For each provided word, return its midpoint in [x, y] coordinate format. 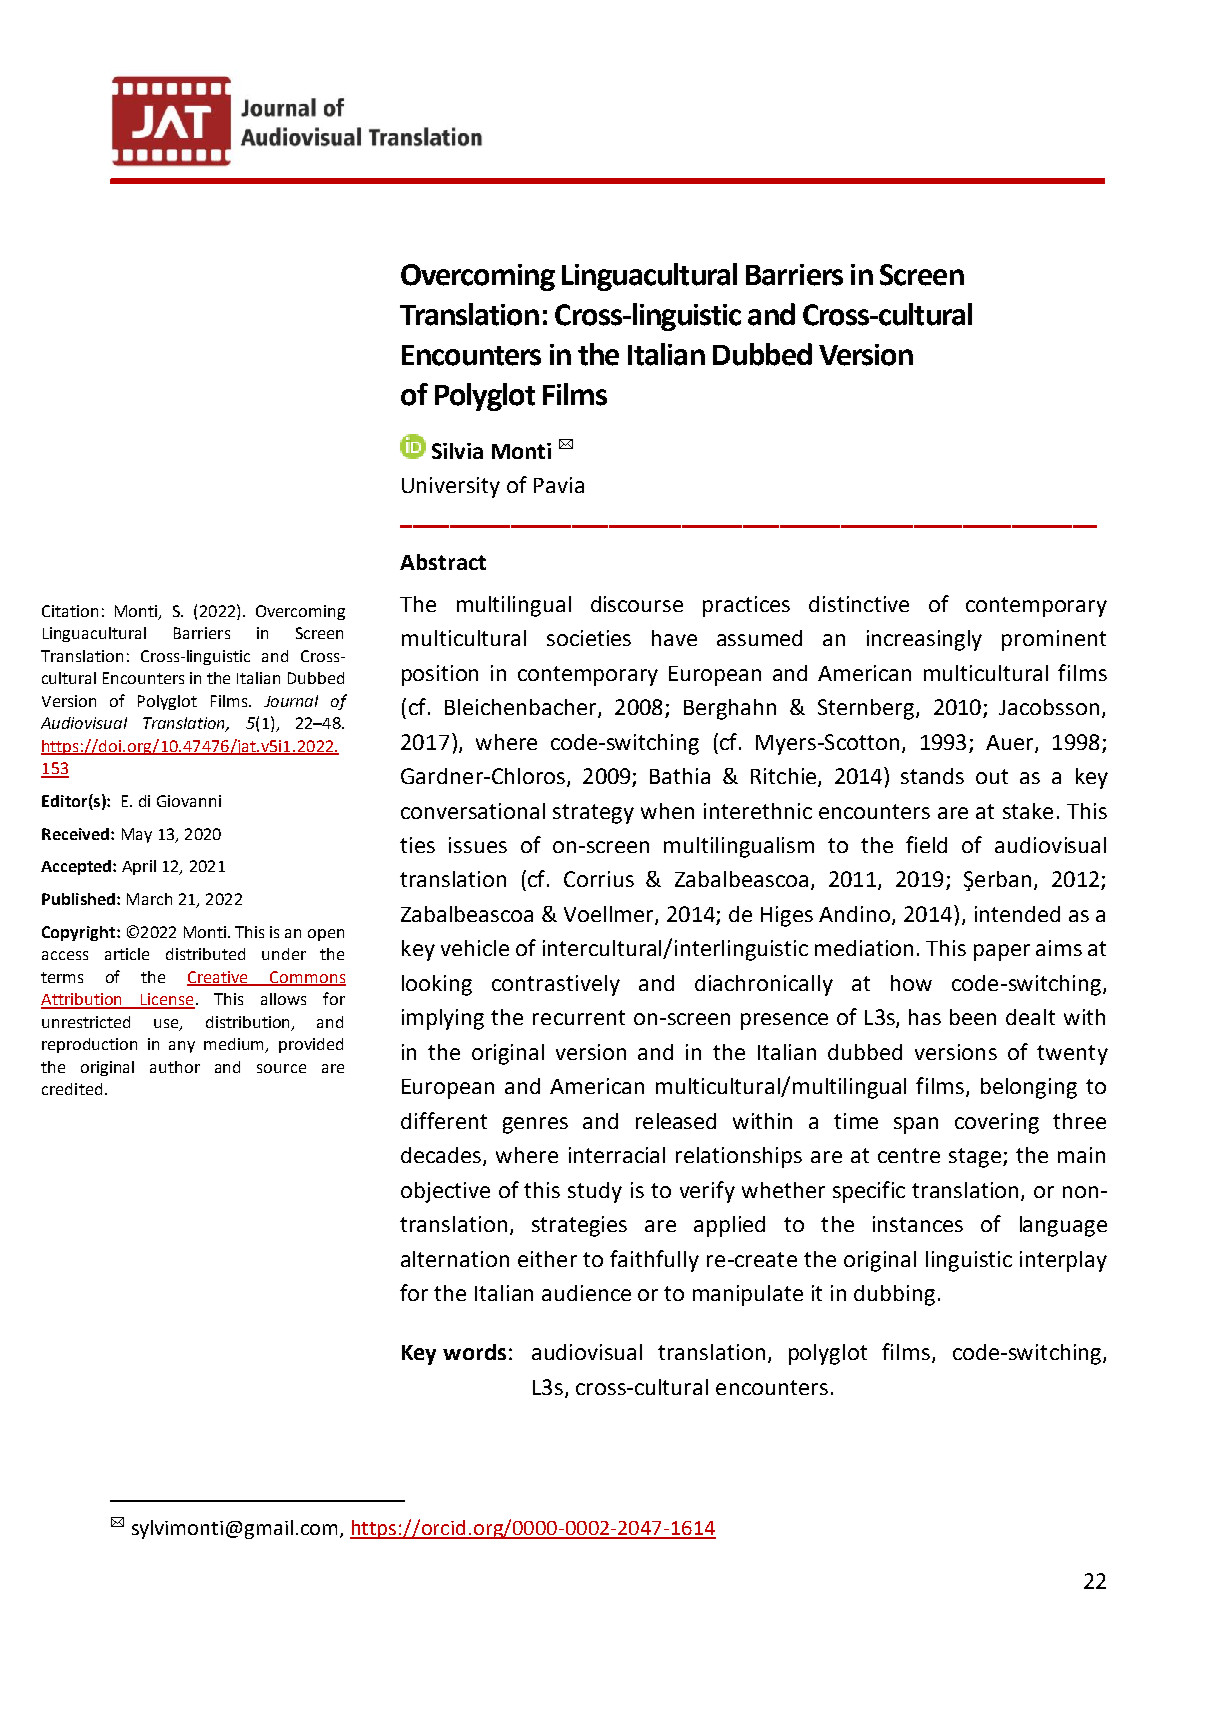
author [175, 1067]
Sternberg [867, 709]
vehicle [475, 948]
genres [535, 1125]
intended [1017, 914]
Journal [291, 701]
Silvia [457, 451]
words [474, 1352]
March [149, 899]
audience [586, 1293]
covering [997, 1123]
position [440, 675]
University [451, 487]
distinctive [859, 604]
